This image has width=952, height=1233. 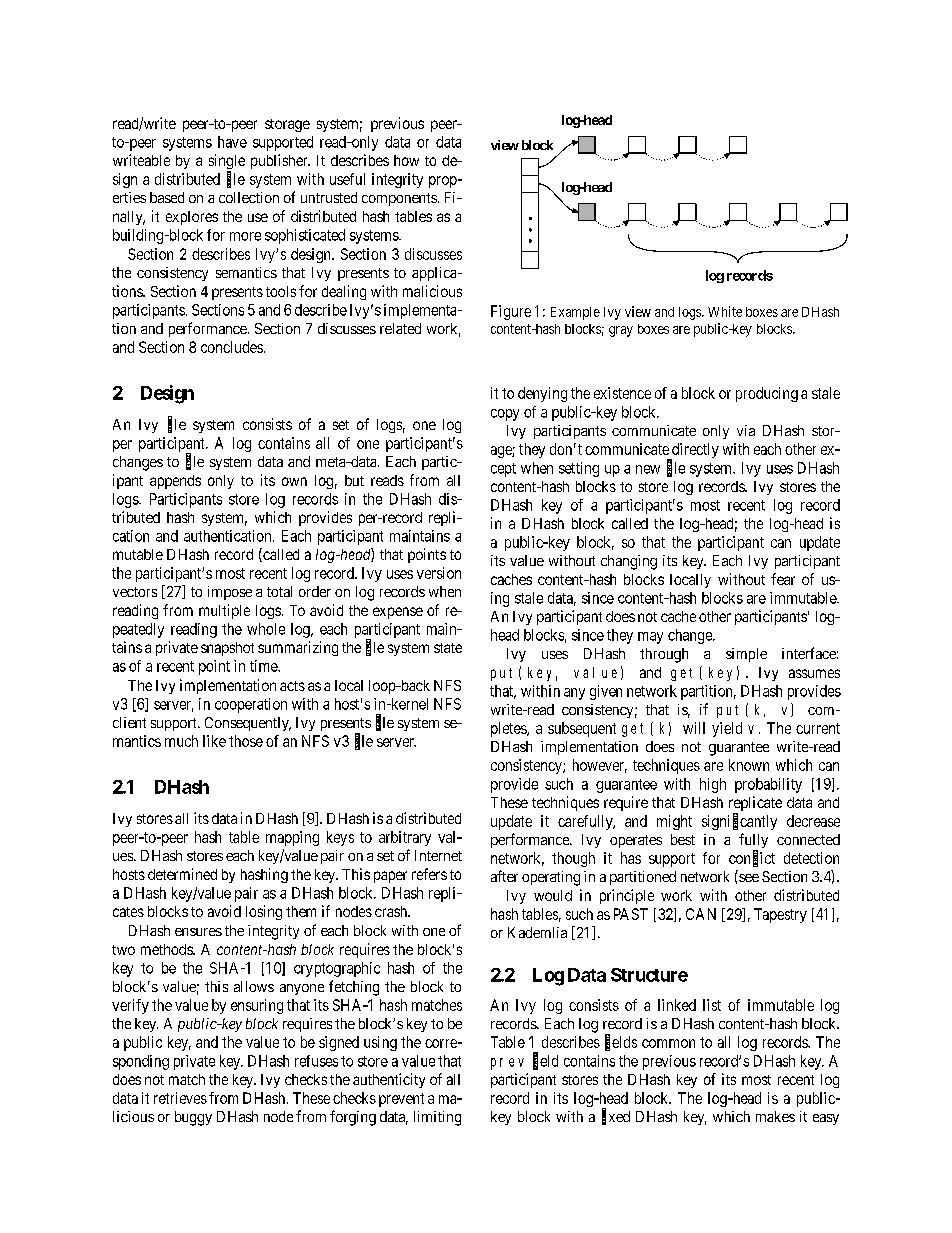 I want to click on components, so click(x=399, y=199).
